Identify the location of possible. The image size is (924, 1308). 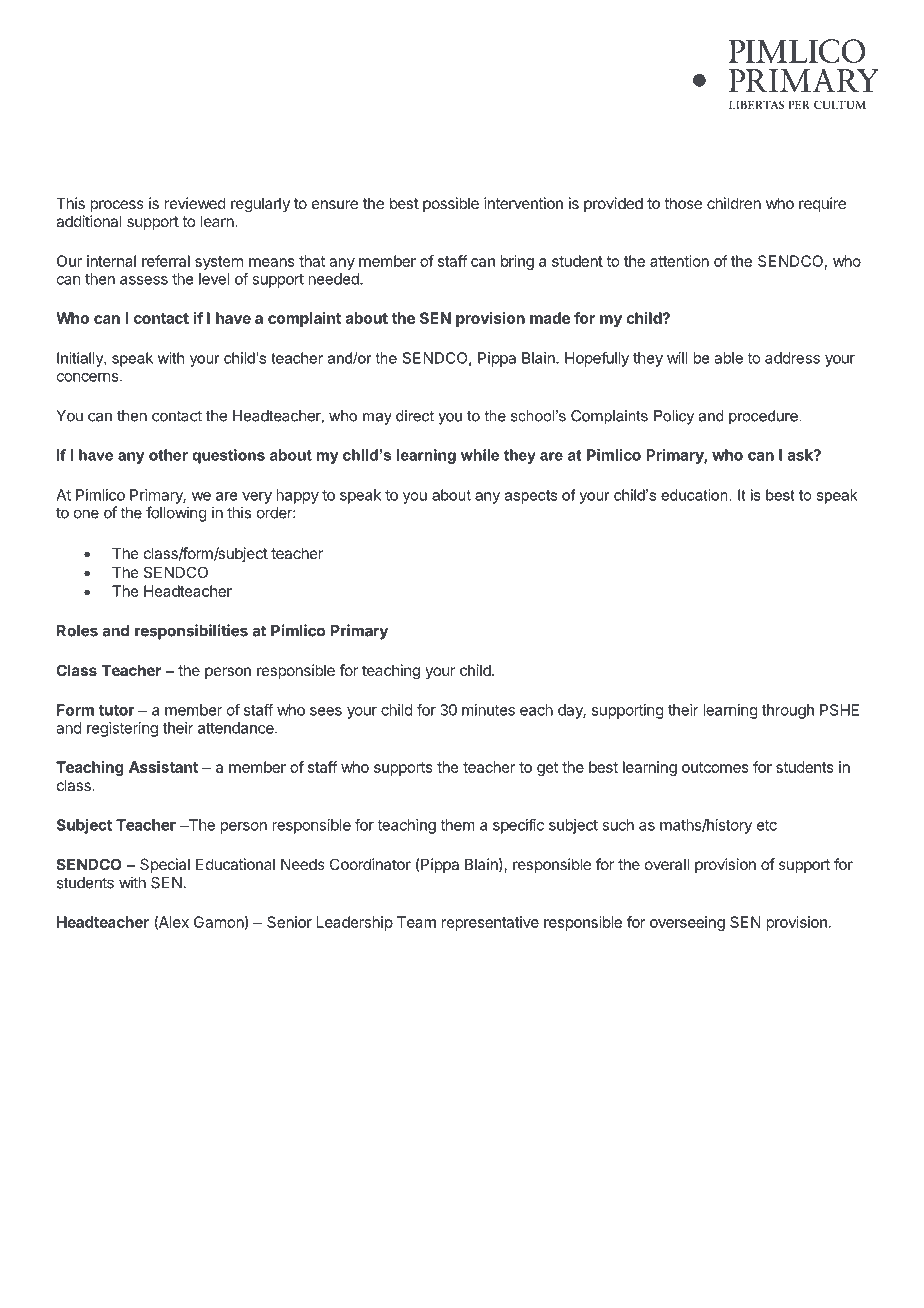
(451, 204).
